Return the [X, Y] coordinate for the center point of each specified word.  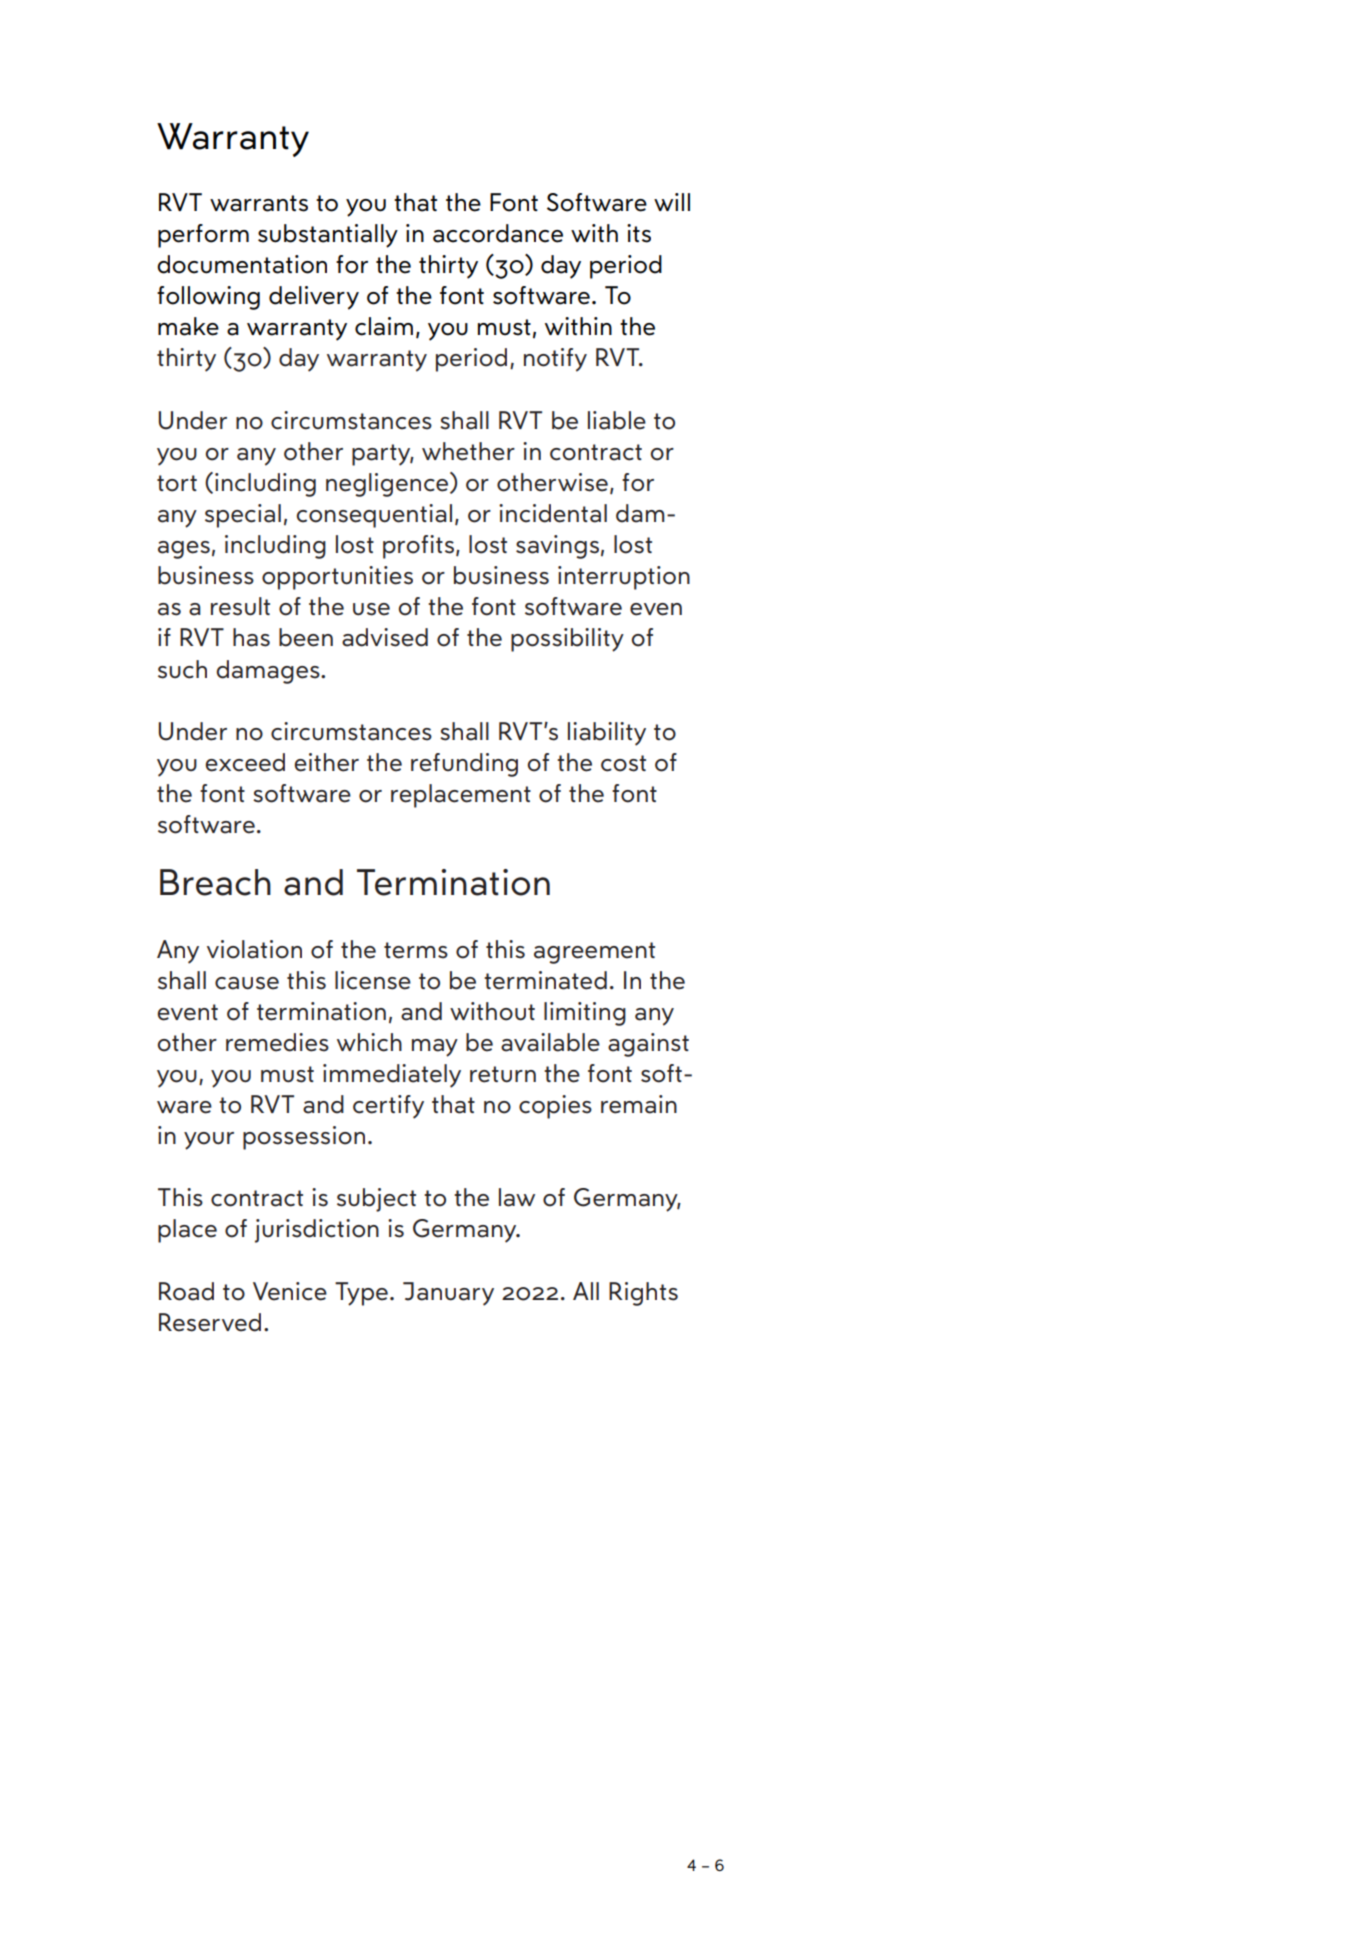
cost [623, 763]
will [672, 202]
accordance [498, 233]
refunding [464, 765]
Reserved [210, 1322]
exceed [245, 762]
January [448, 1294]
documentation [242, 264]
